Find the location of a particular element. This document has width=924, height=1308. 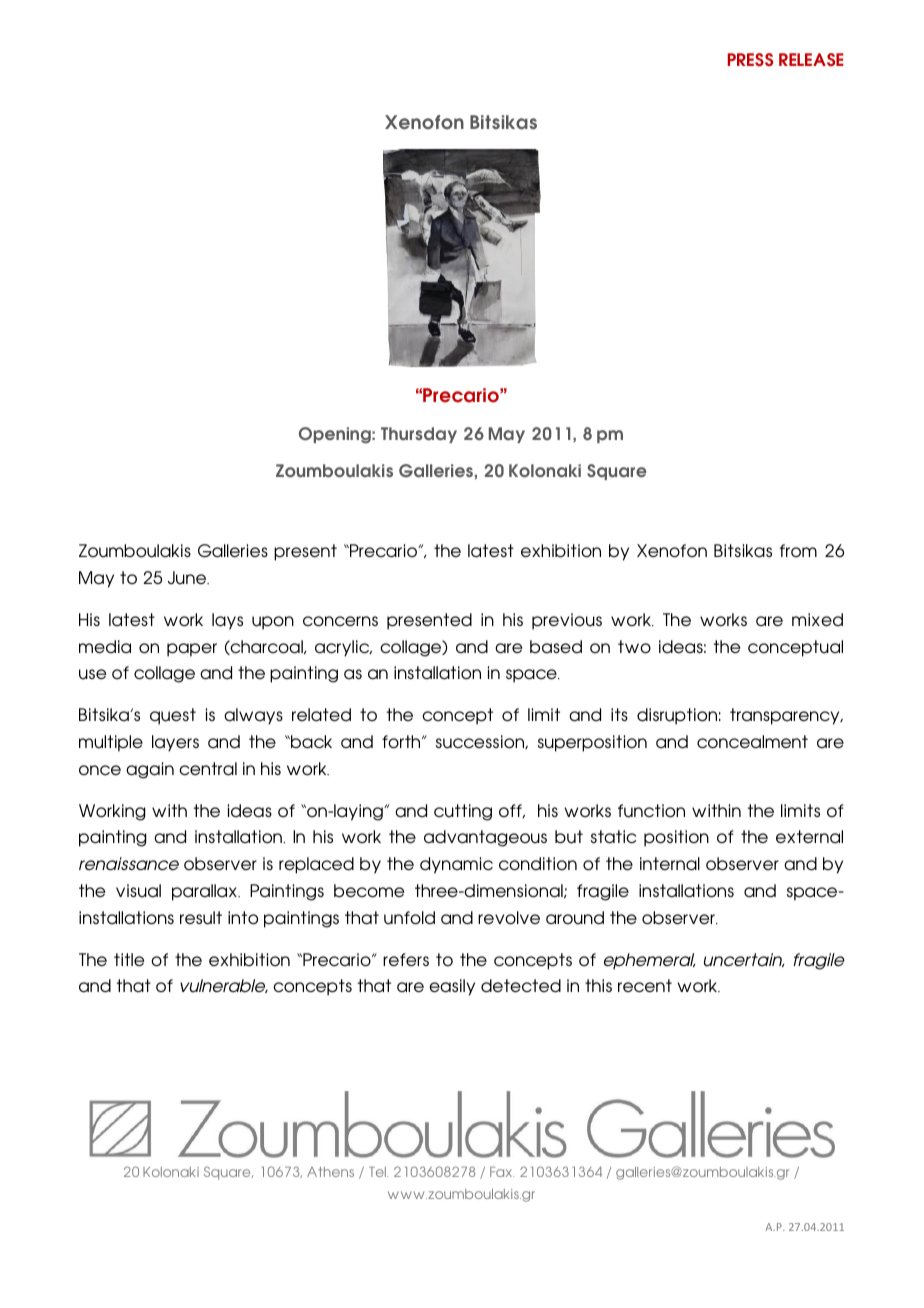

based is located at coordinates (556, 646).
